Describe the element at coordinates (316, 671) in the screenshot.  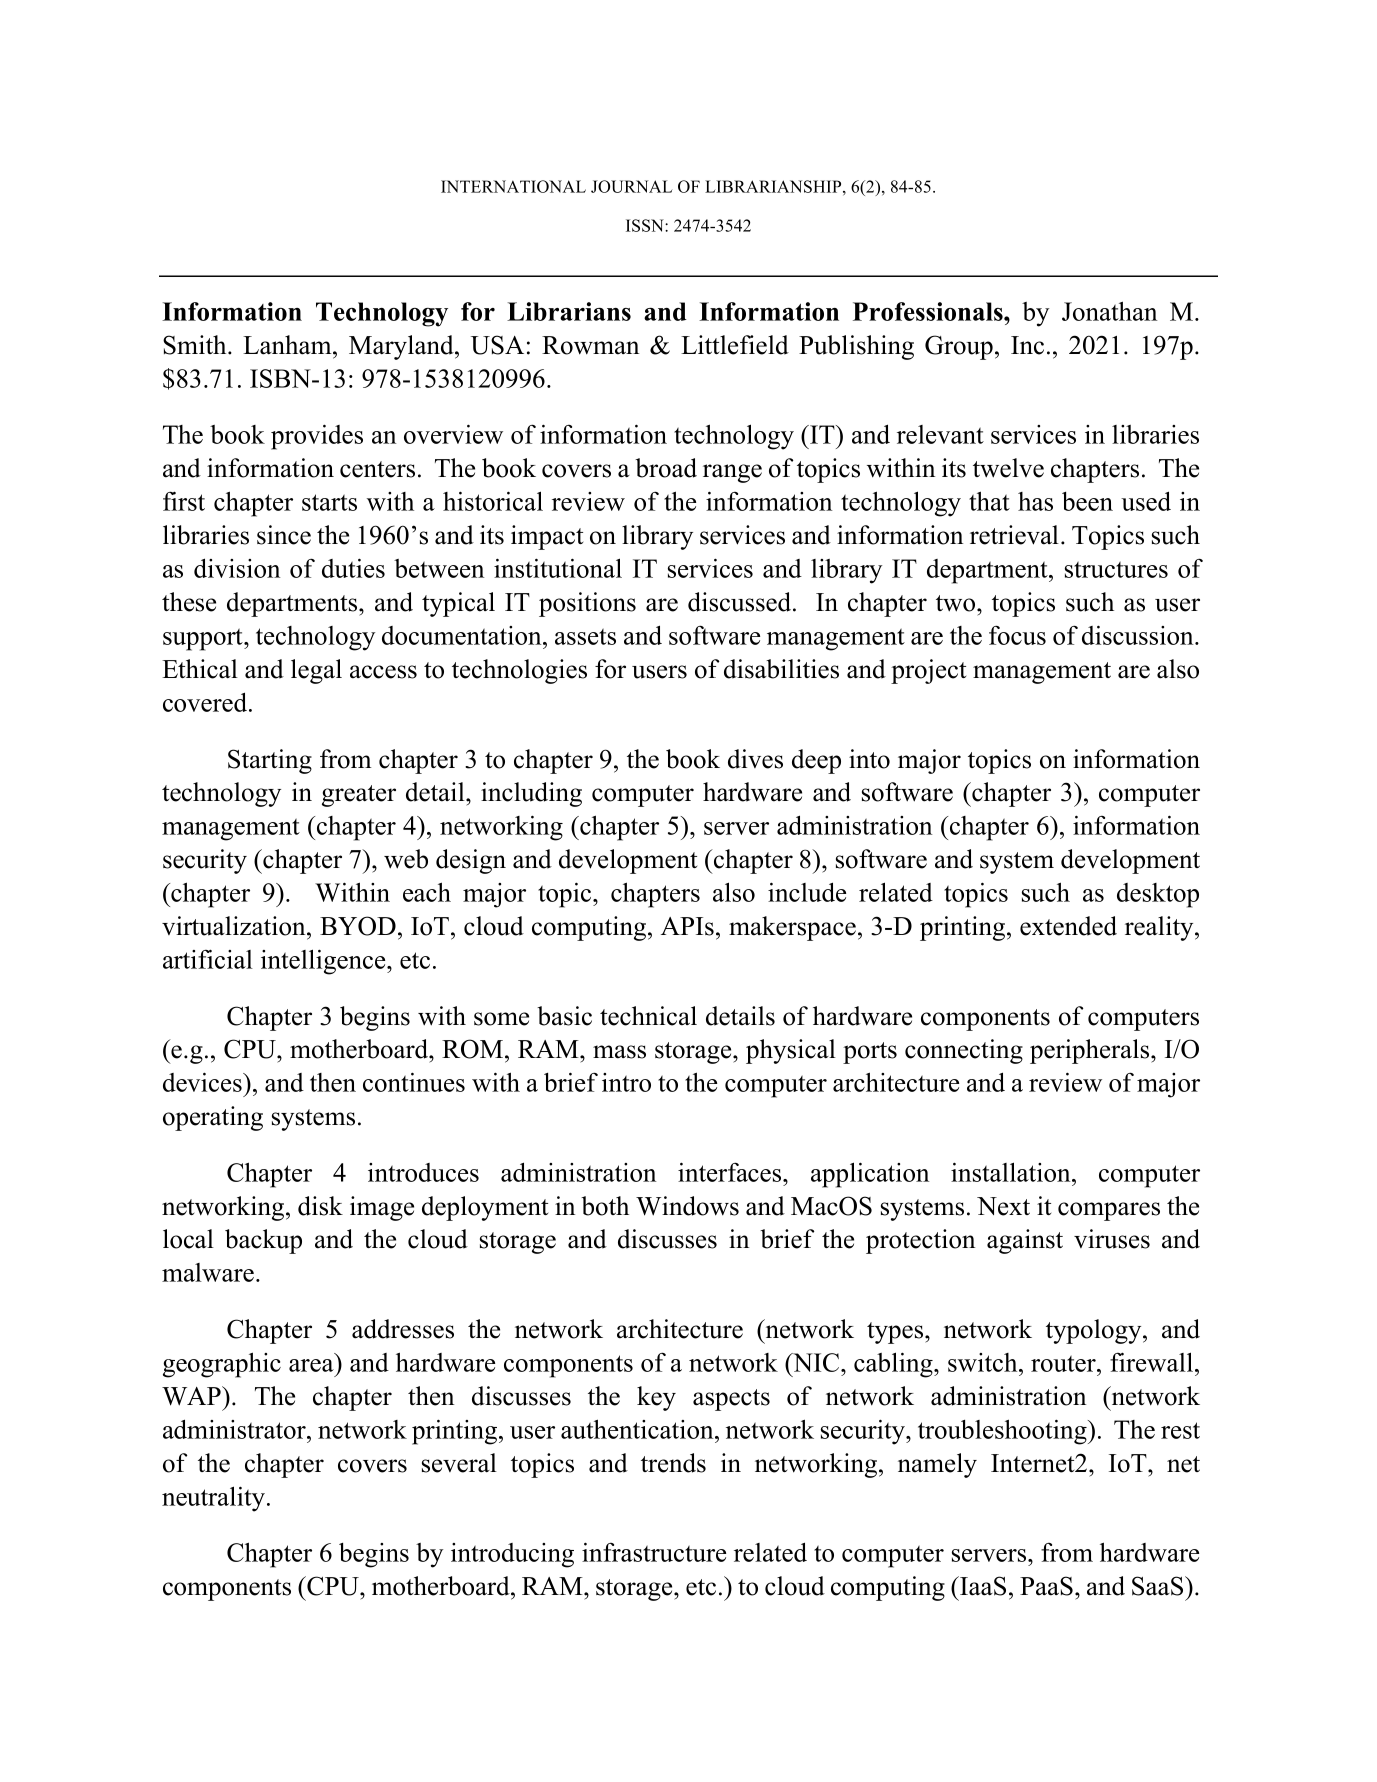
I see `legal` at that location.
